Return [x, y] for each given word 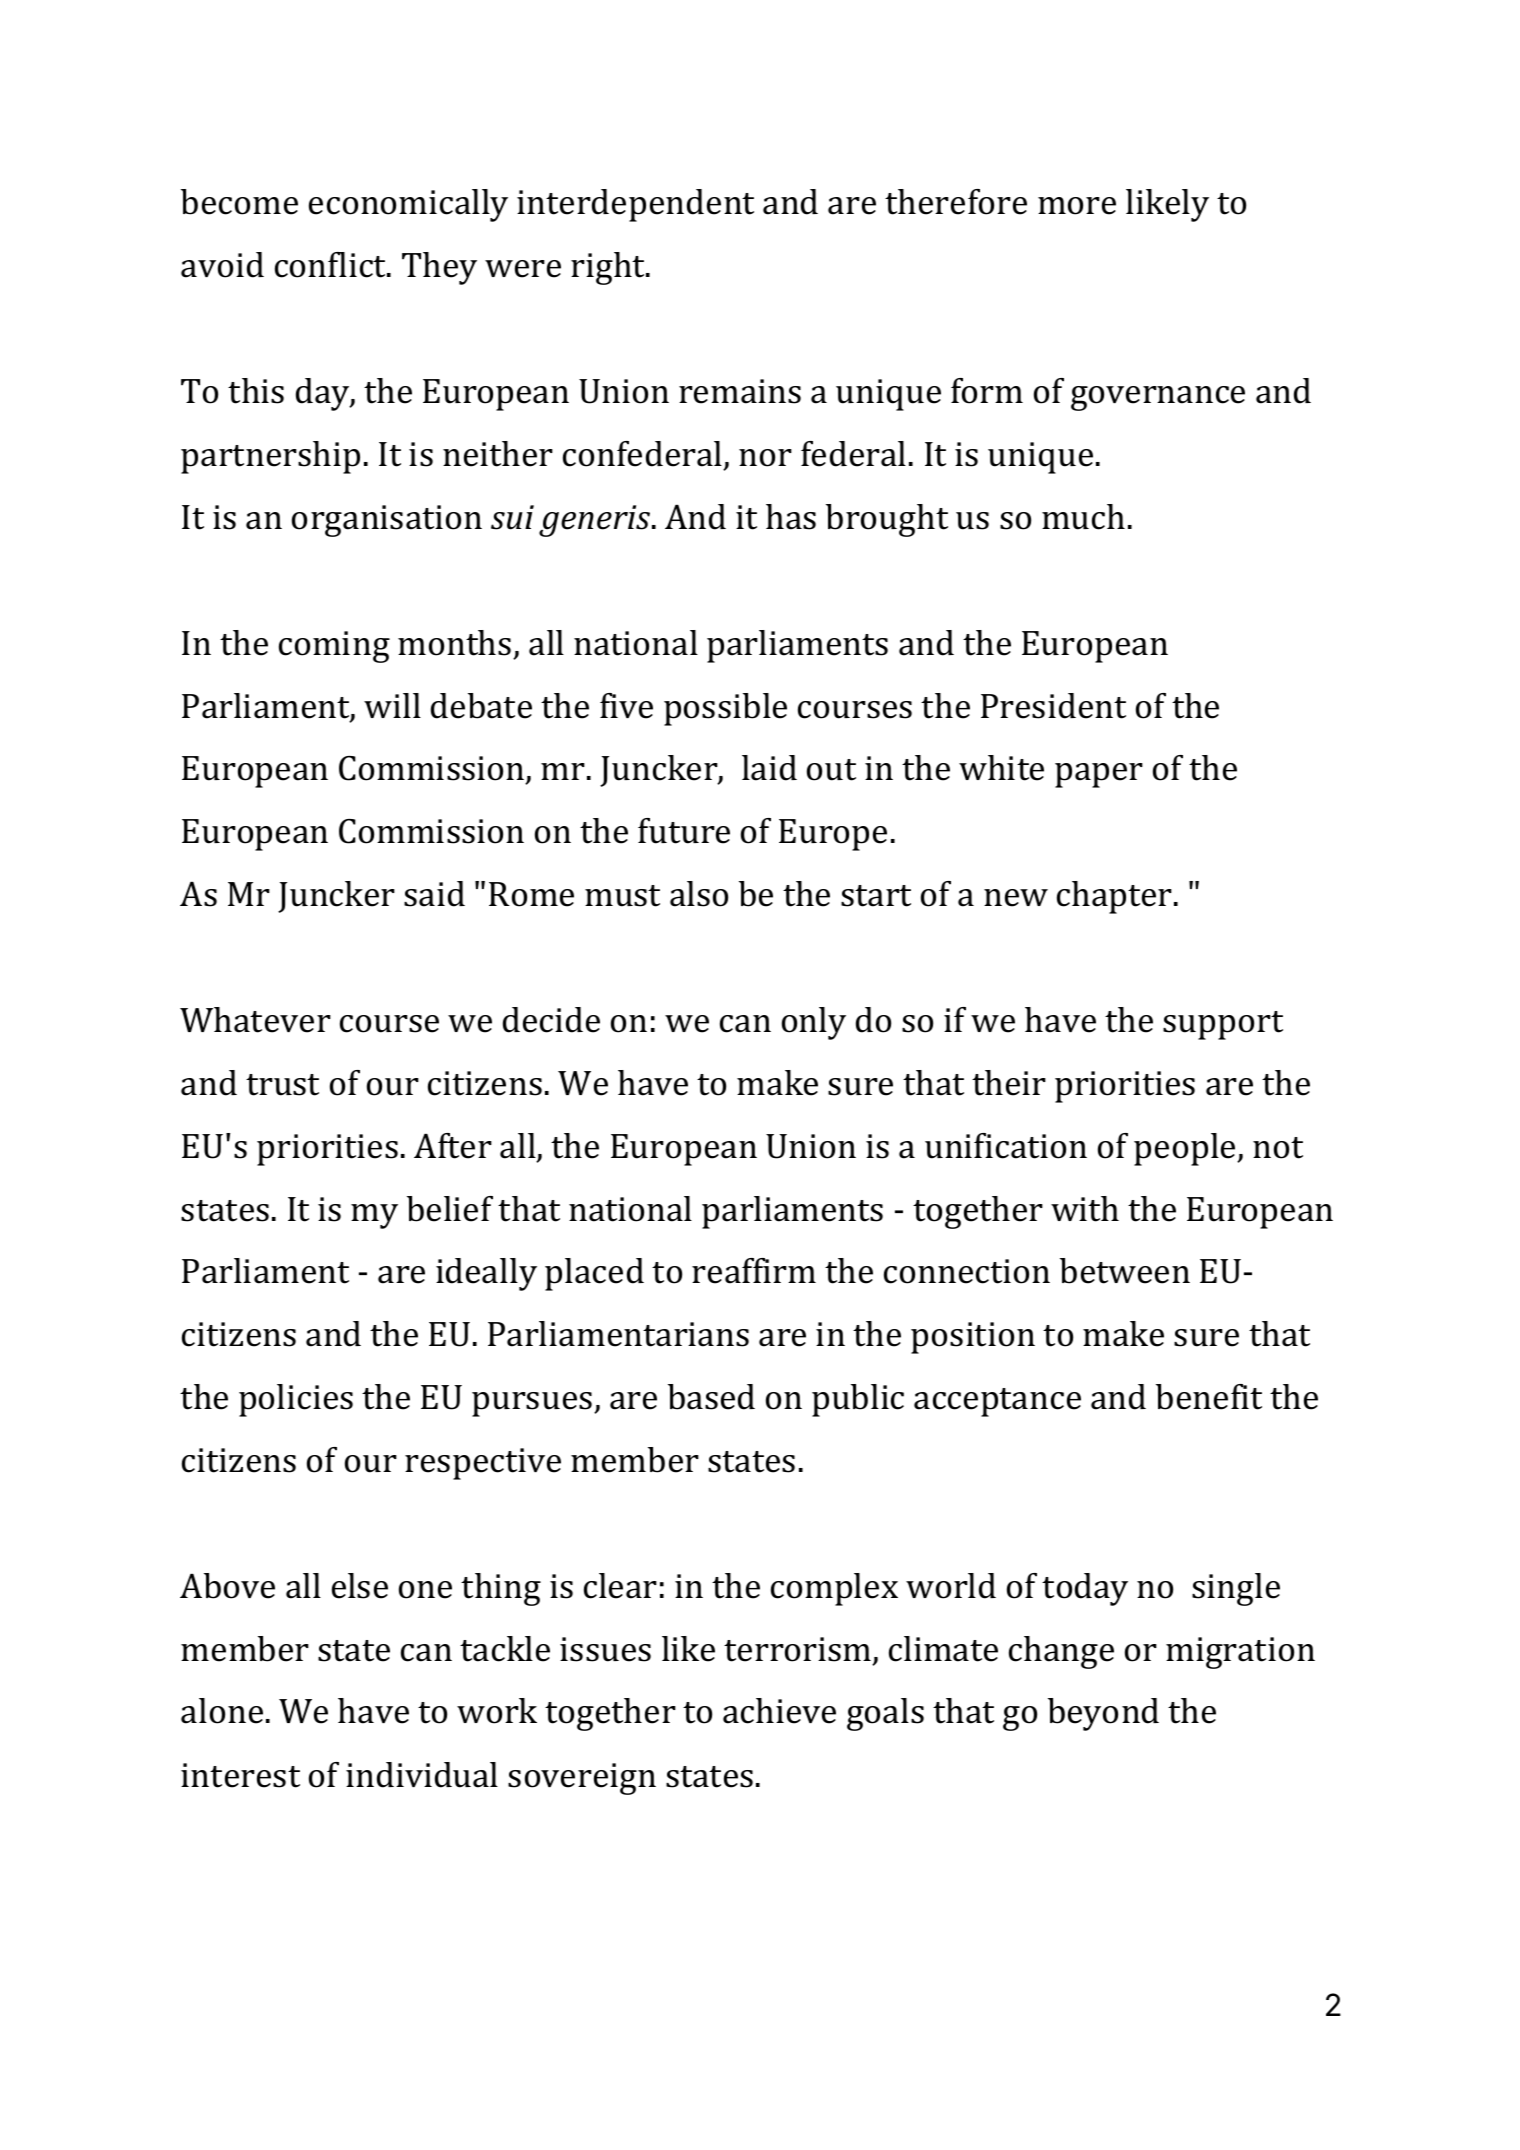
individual [422, 1775]
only [814, 1023]
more [1077, 206]
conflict [332, 265]
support [1223, 1025]
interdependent [635, 205]
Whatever [255, 1020]
